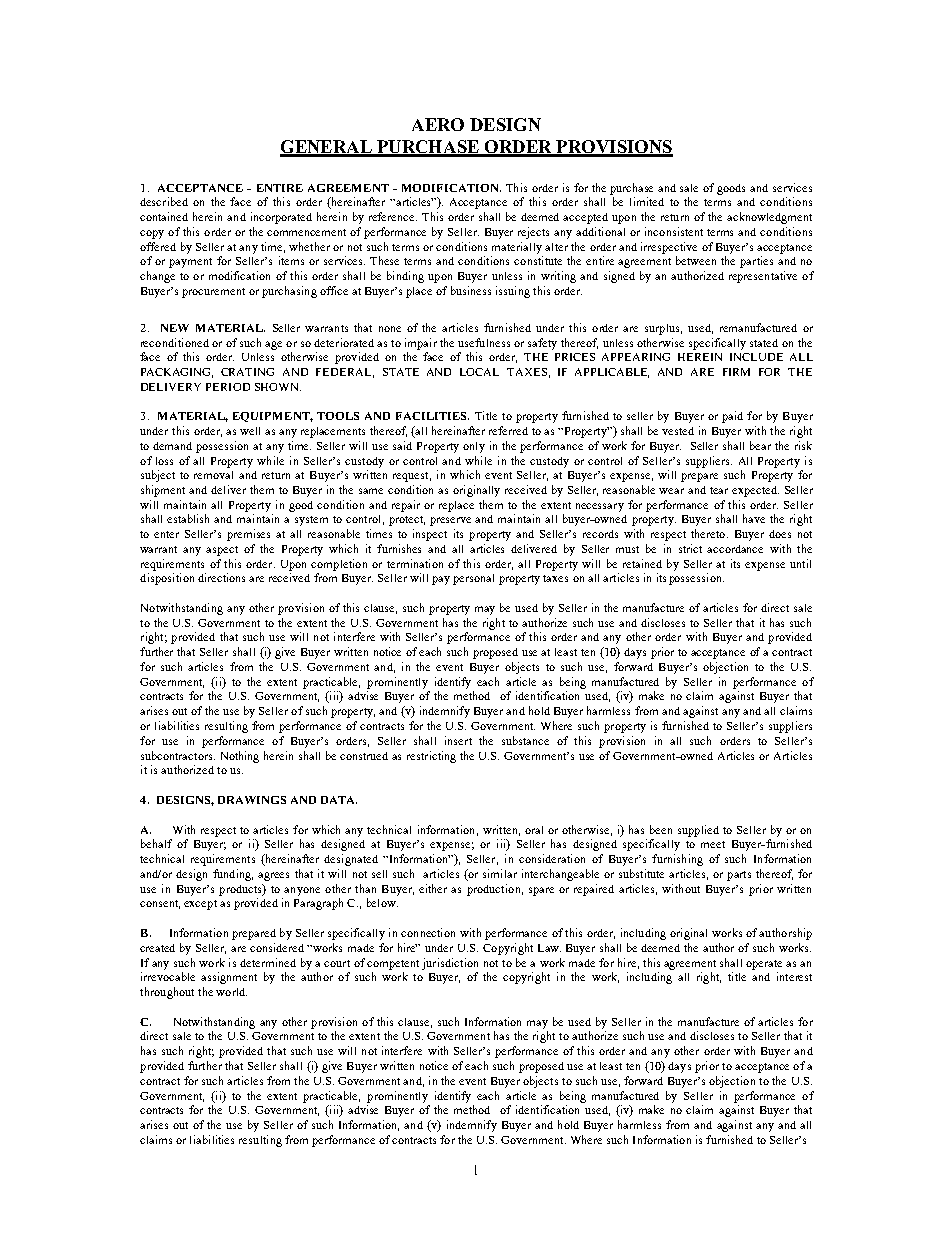 The width and height of the screenshot is (952, 1233). What do you see at coordinates (240, 757) in the screenshot?
I see `Nothing` at bounding box center [240, 757].
